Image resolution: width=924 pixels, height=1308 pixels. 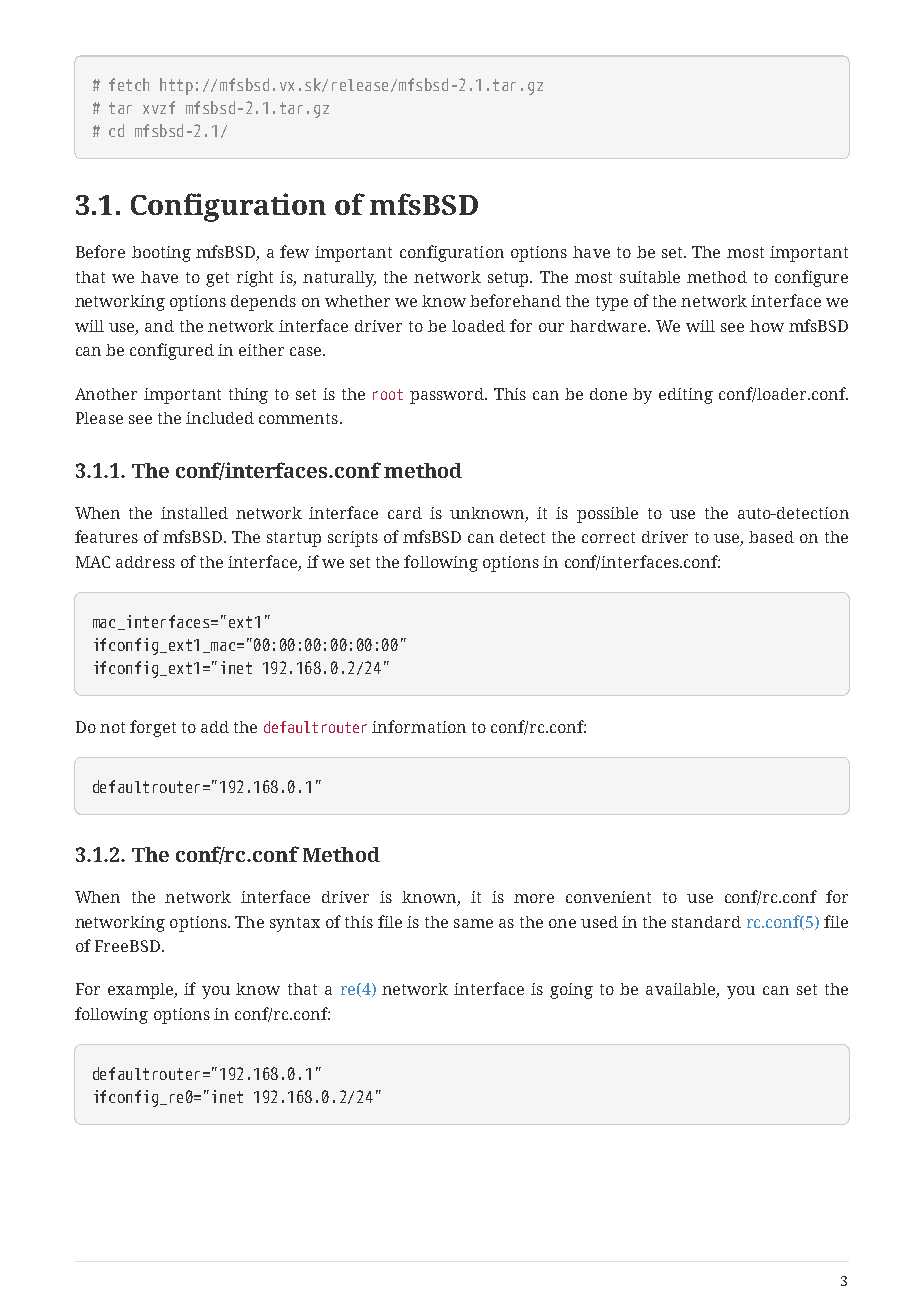 I want to click on based, so click(x=771, y=537).
